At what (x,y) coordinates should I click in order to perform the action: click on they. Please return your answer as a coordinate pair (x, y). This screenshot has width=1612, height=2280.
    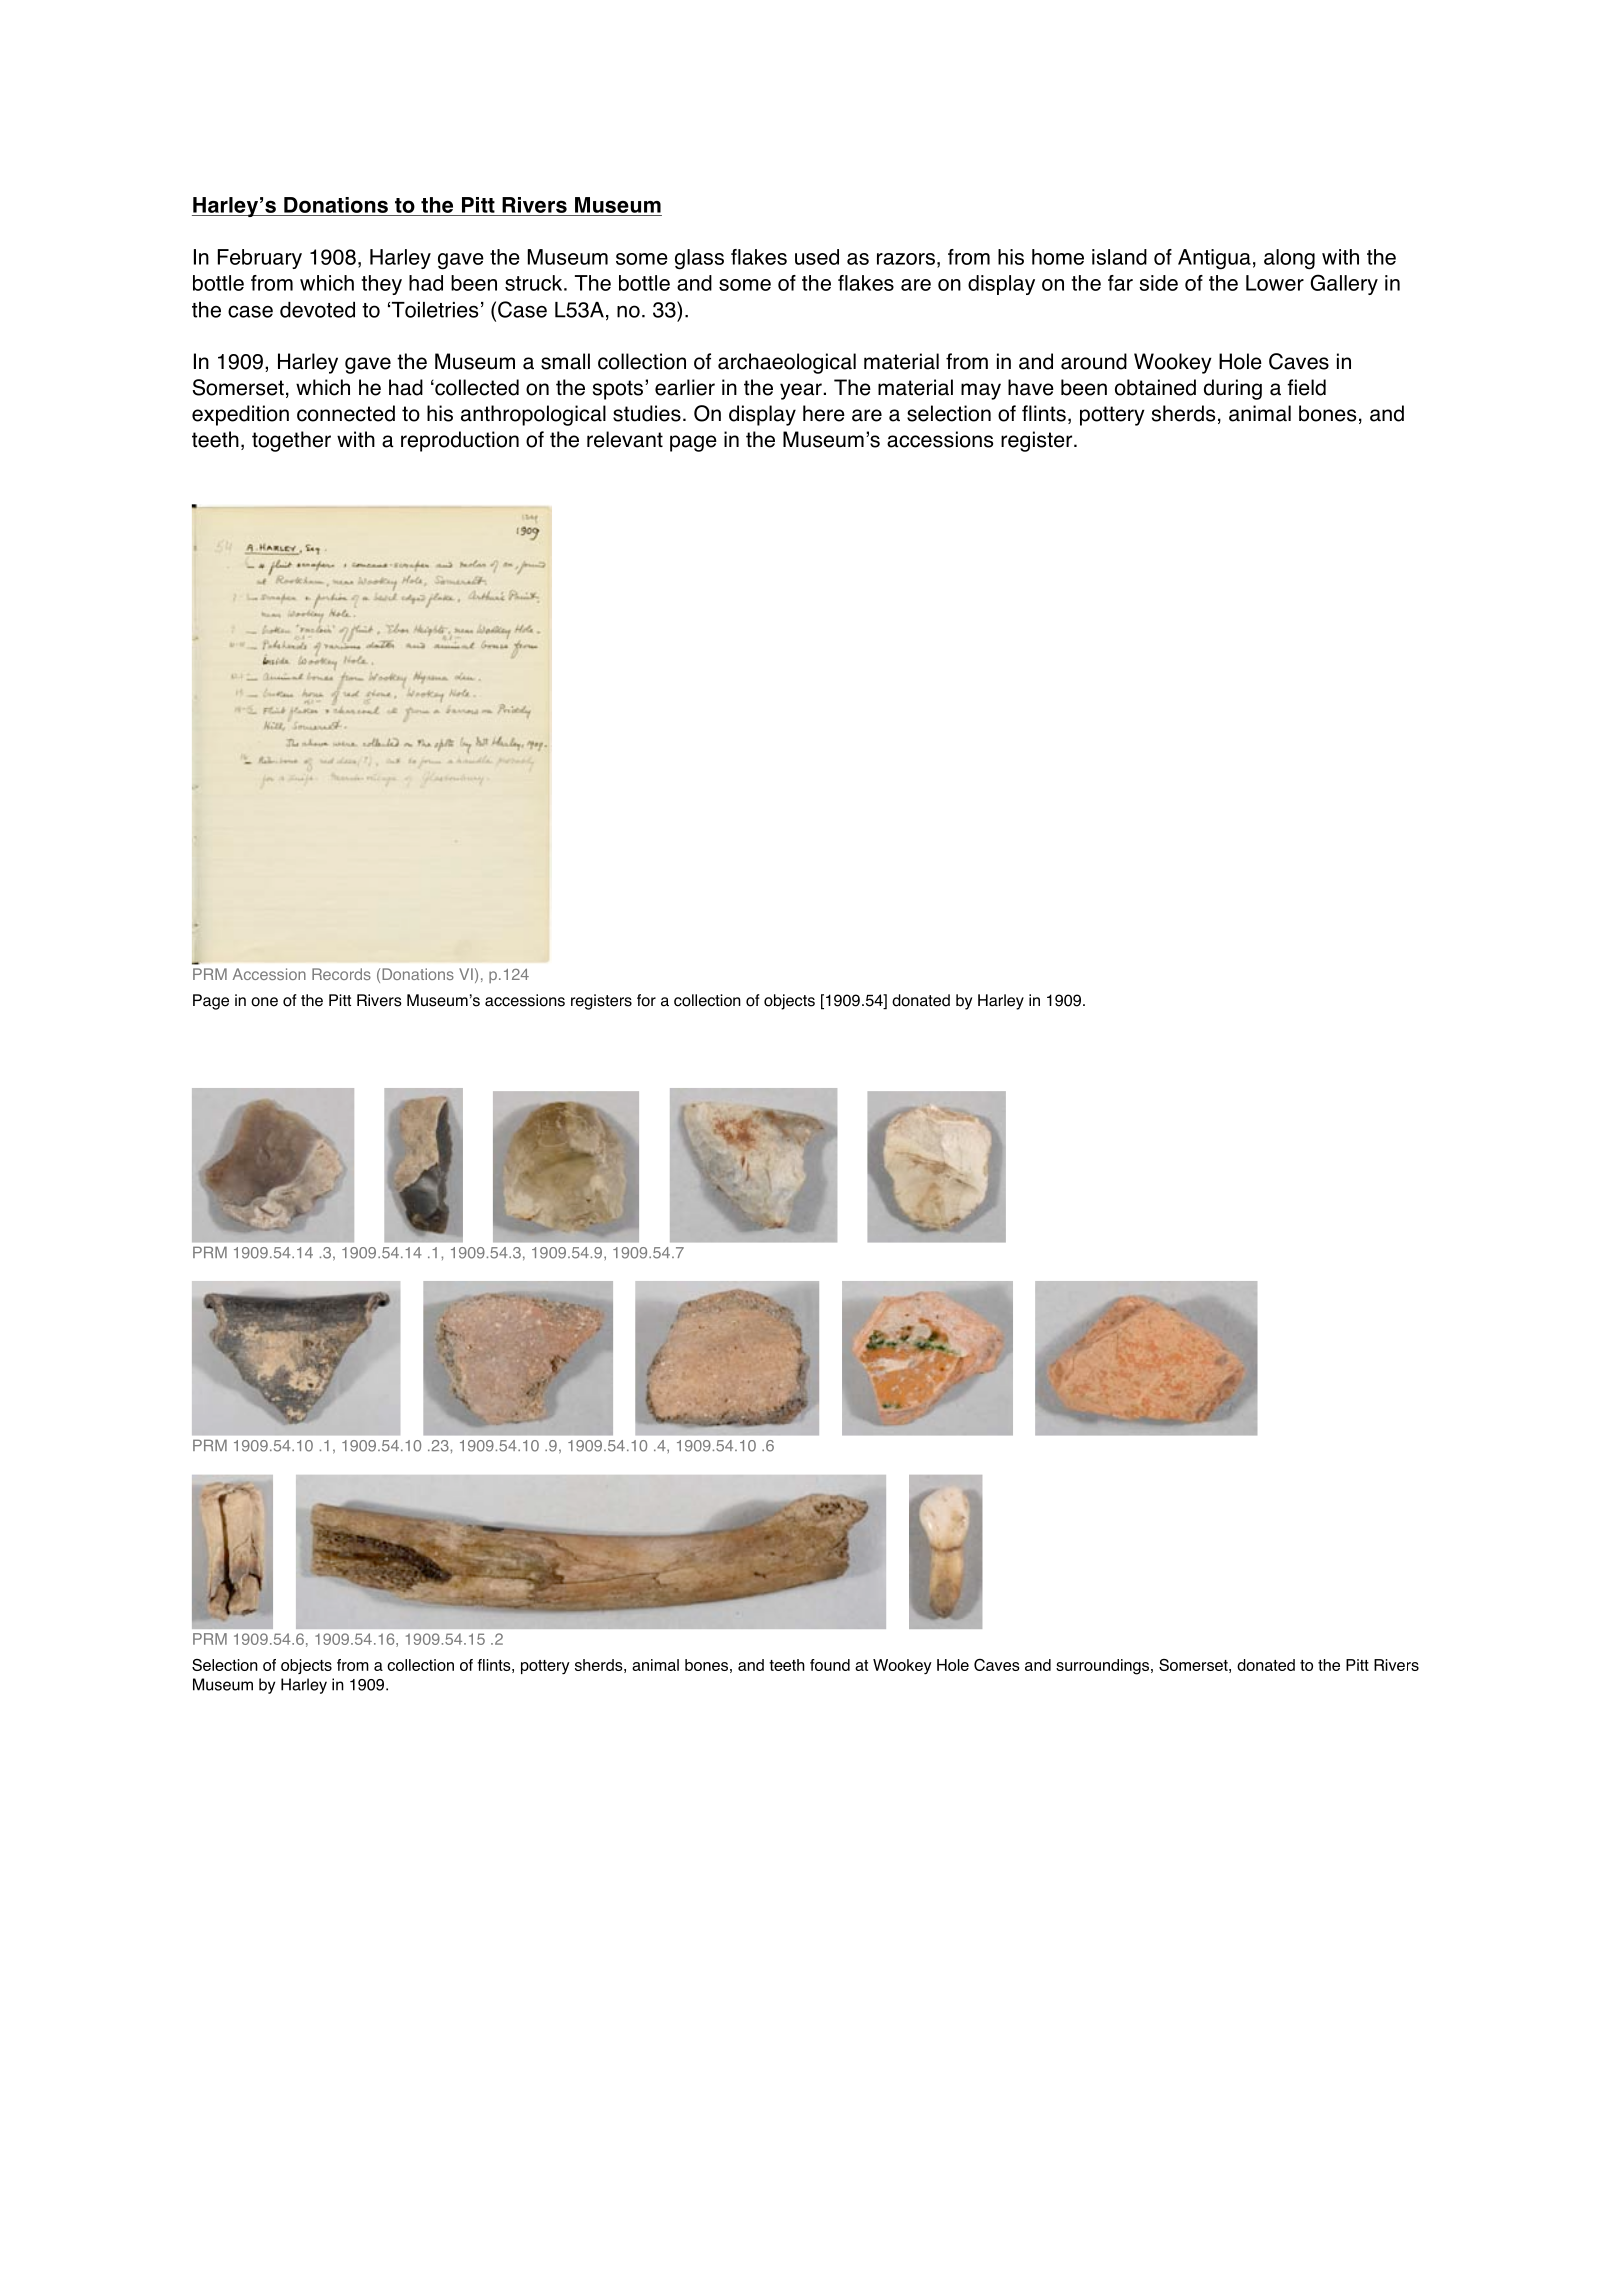
    Looking at the image, I should click on (381, 285).
